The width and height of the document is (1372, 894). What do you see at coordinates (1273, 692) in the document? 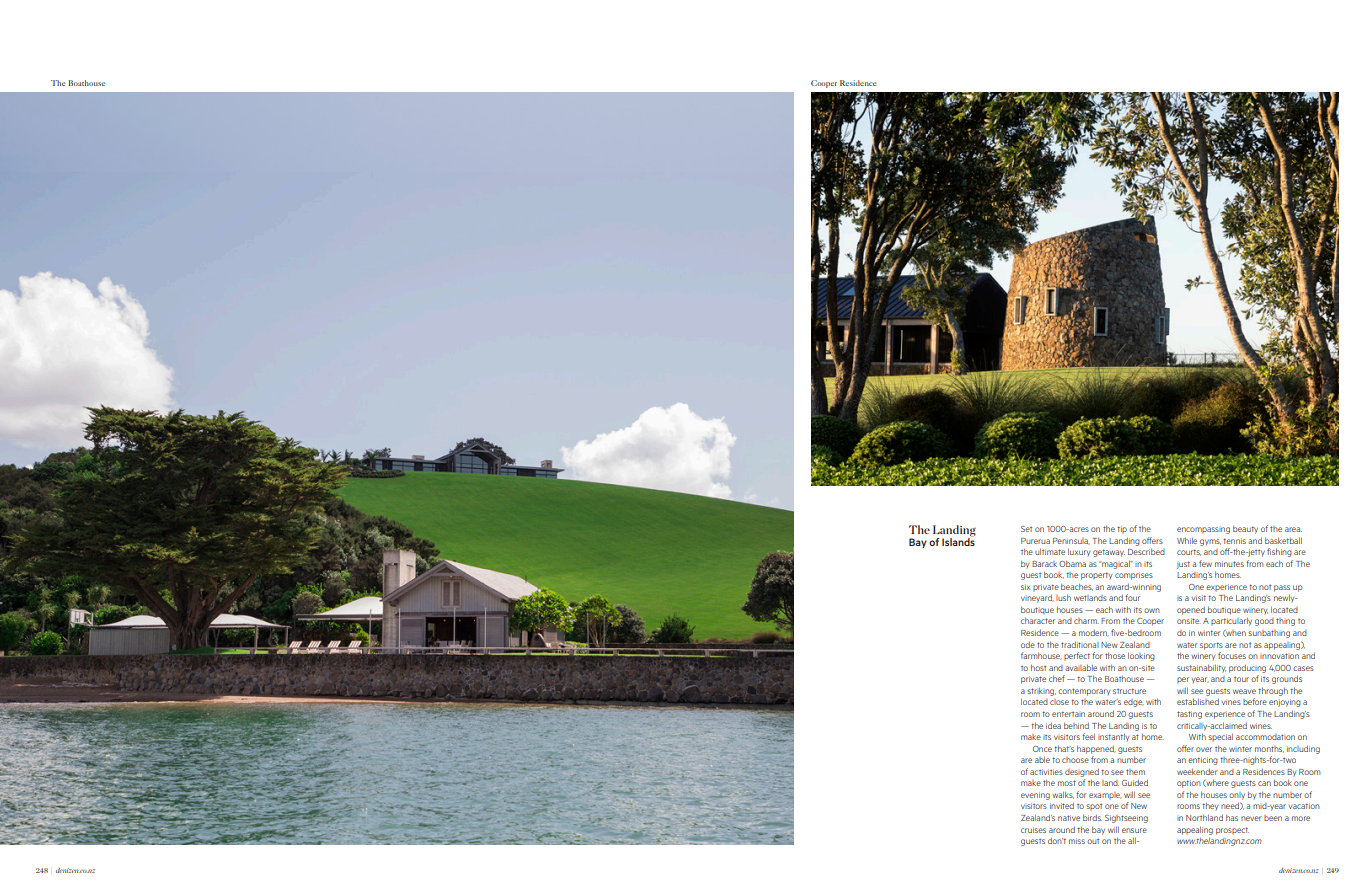
I see `through` at bounding box center [1273, 692].
